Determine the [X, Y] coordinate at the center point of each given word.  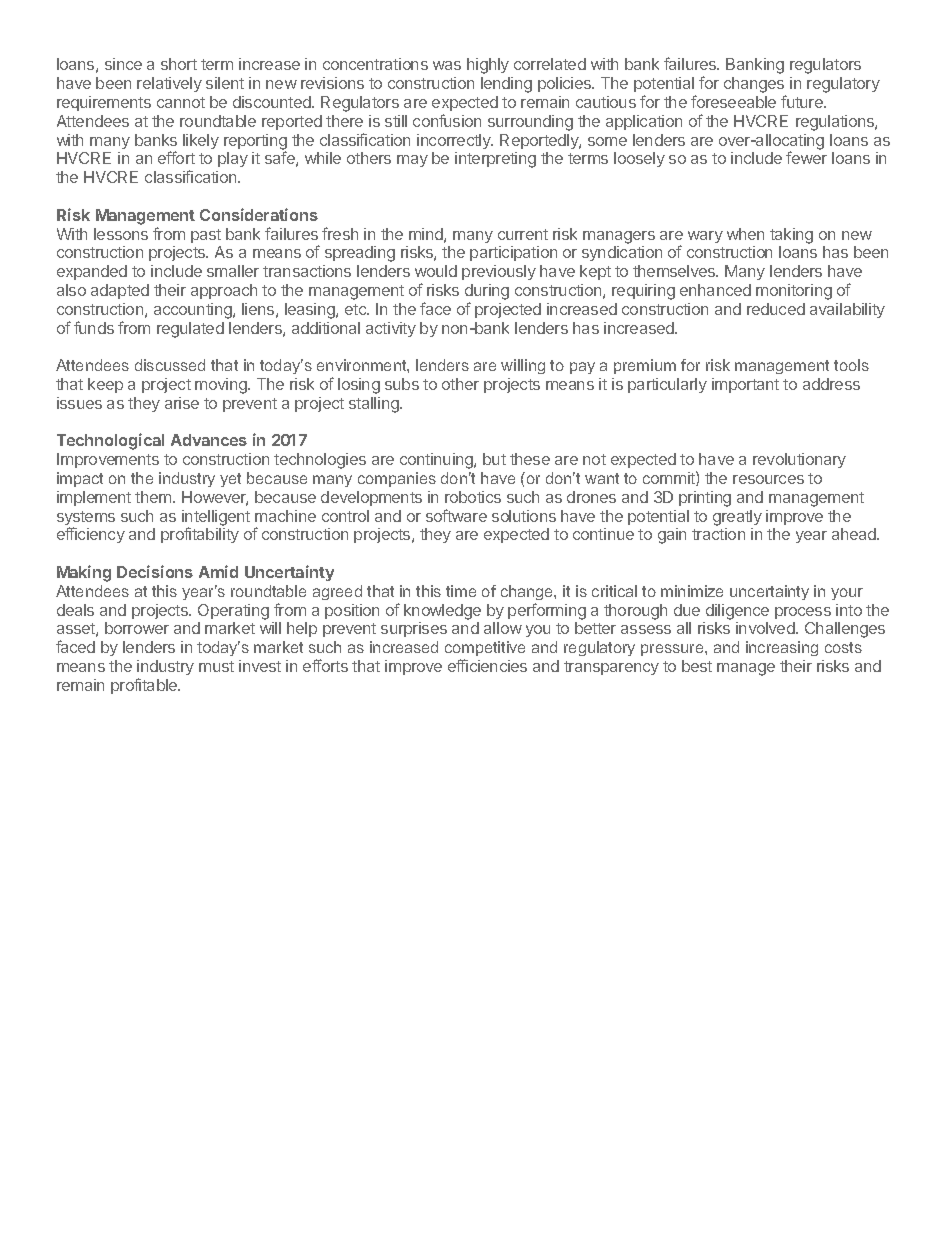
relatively [169, 84]
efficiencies [487, 665]
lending [506, 85]
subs [402, 384]
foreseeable [733, 101]
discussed [170, 365]
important [745, 385]
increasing [782, 648]
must [216, 666]
